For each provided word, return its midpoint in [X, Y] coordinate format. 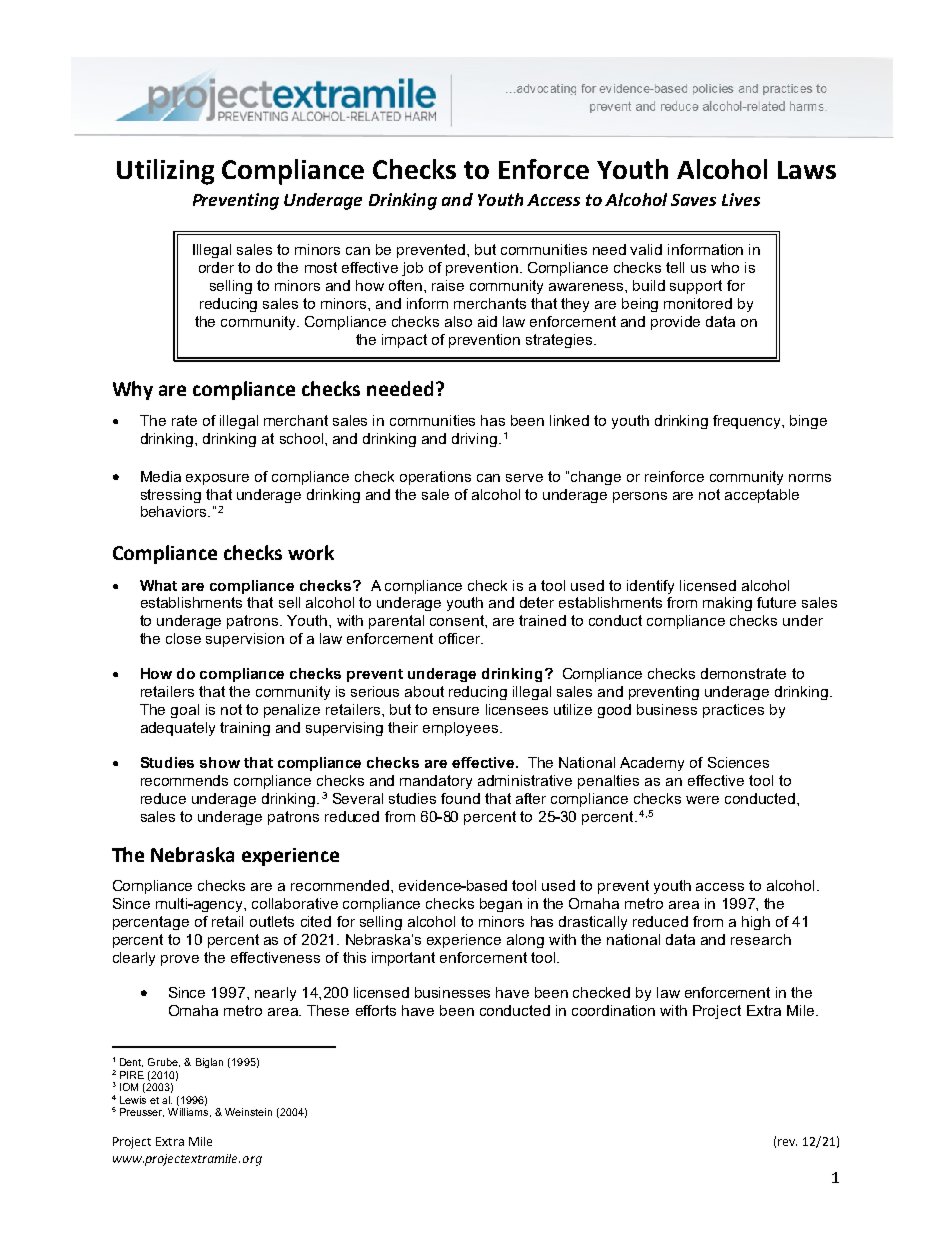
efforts [376, 1010]
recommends [184, 780]
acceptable [762, 496]
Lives [741, 199]
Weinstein [248, 1112]
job [412, 269]
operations [435, 478]
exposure [217, 479]
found [460, 798]
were [702, 800]
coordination [613, 1010]
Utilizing [165, 172]
